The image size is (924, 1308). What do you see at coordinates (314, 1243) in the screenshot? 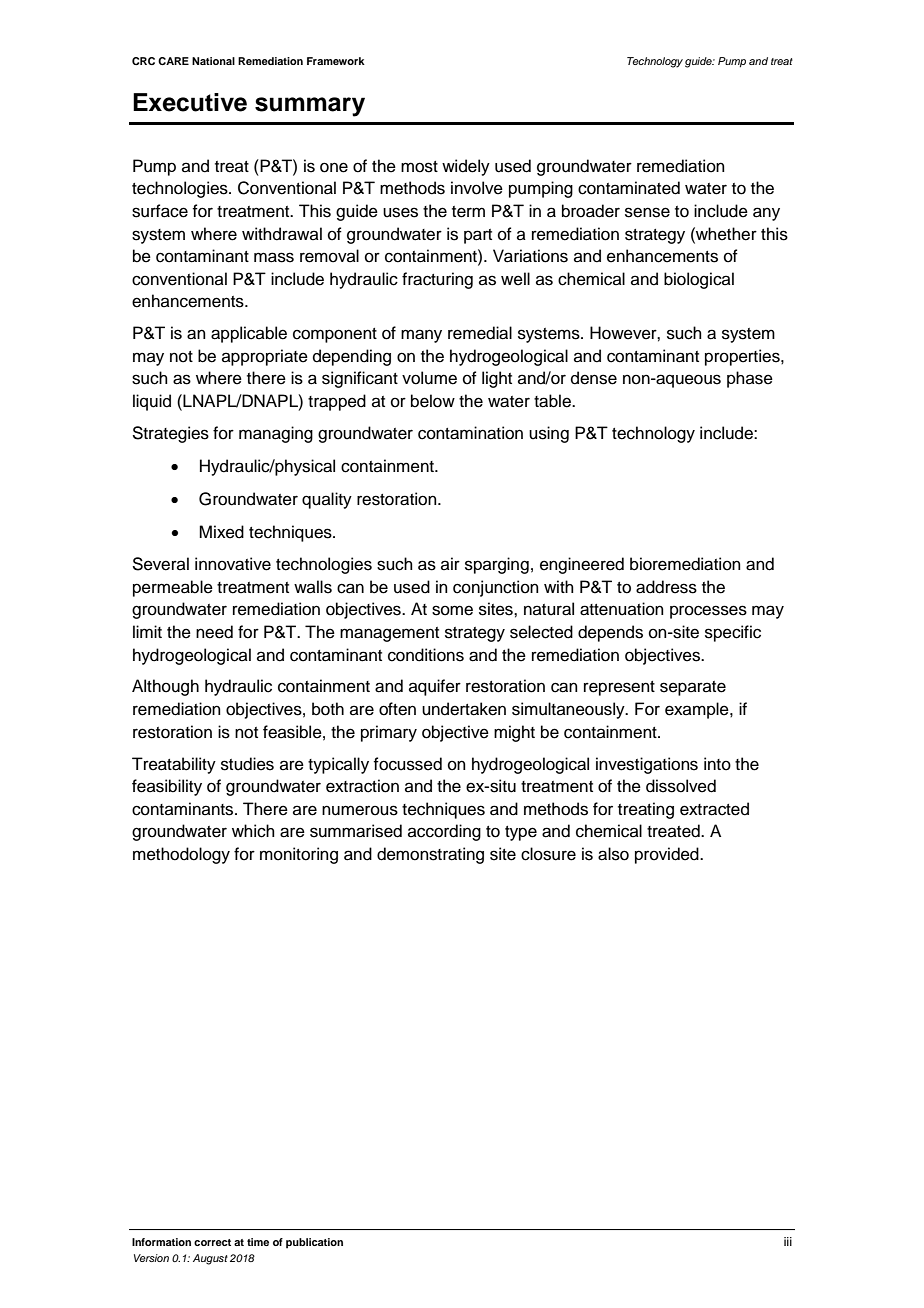
I see `publication` at bounding box center [314, 1243].
